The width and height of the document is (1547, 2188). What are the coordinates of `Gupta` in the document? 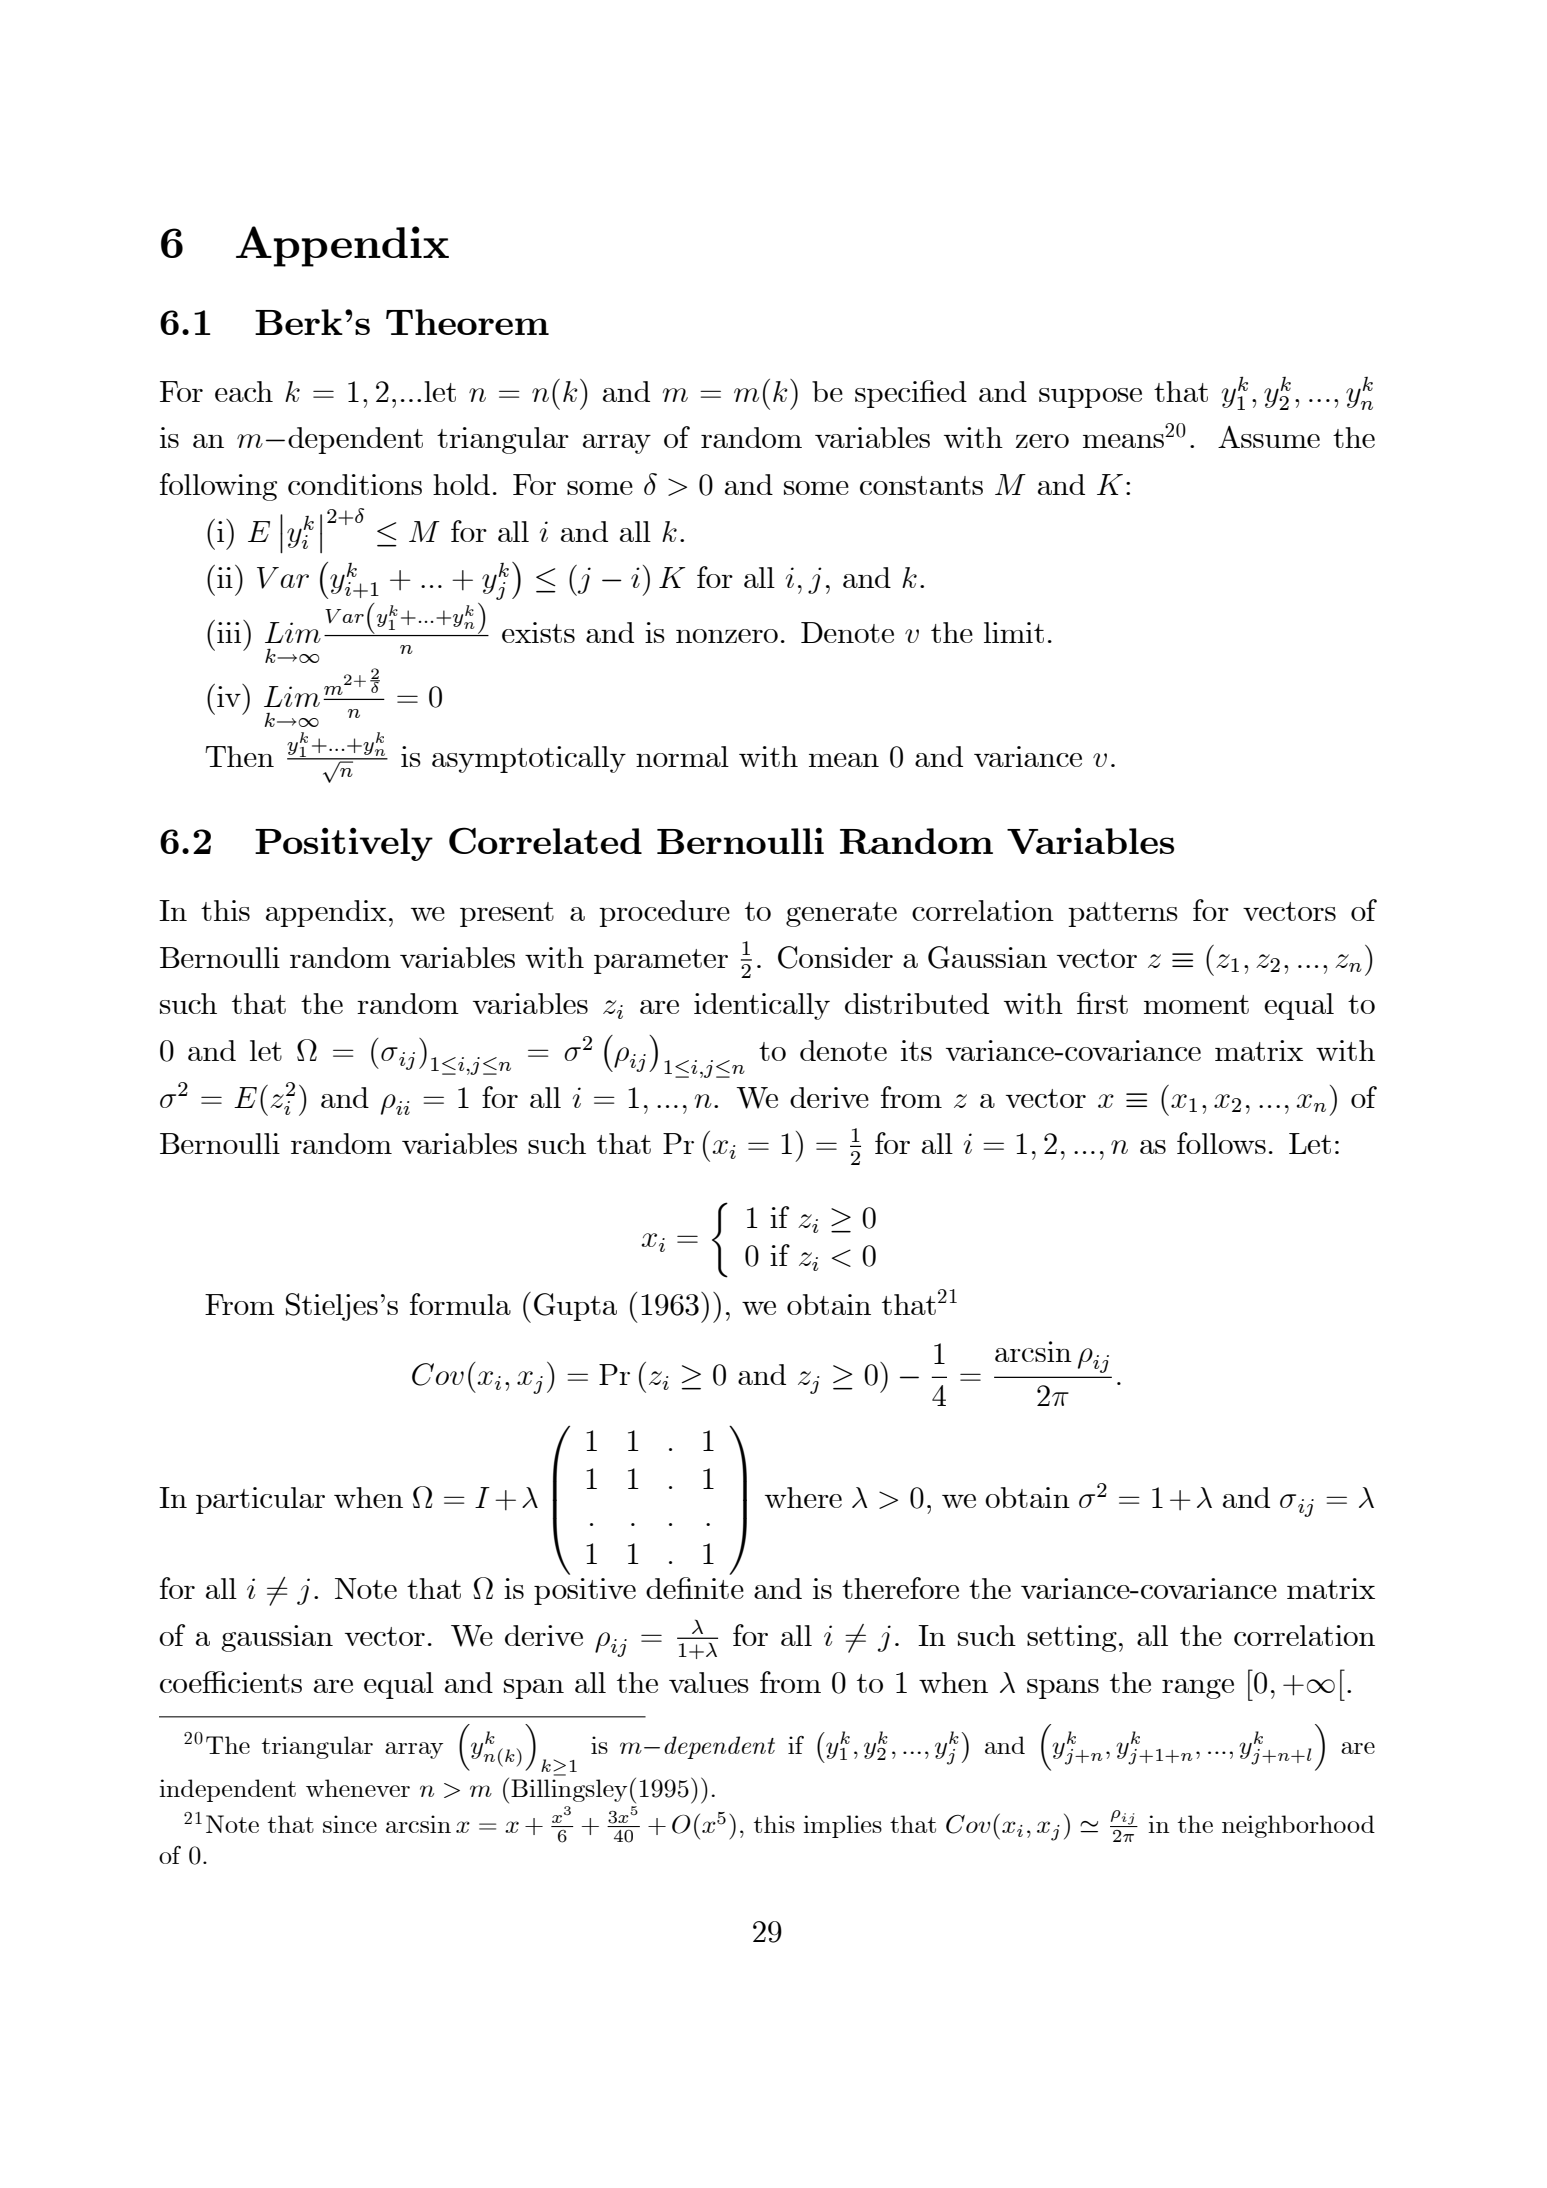 It's located at (575, 1307).
